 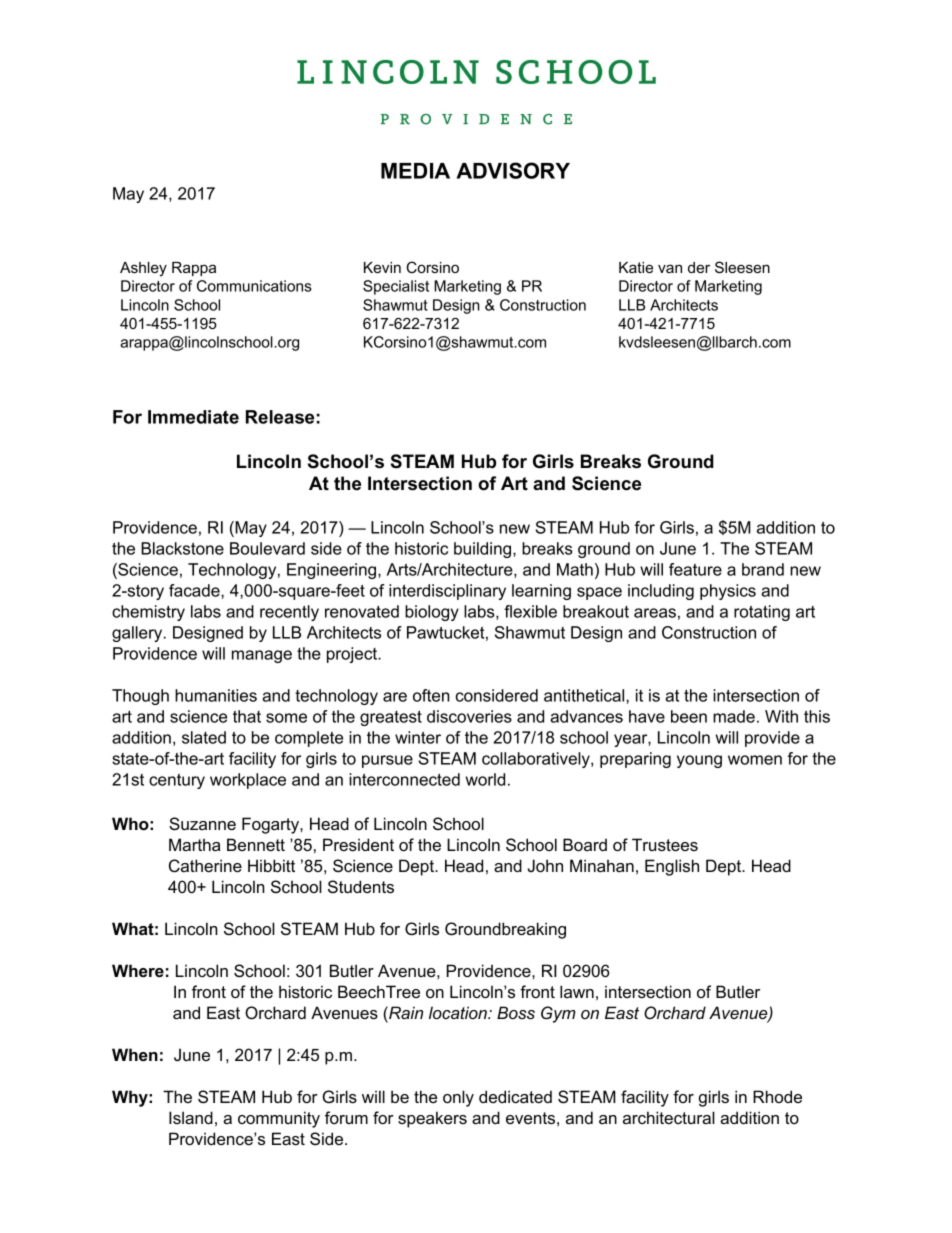 What do you see at coordinates (458, 1098) in the document?
I see `only` at bounding box center [458, 1098].
